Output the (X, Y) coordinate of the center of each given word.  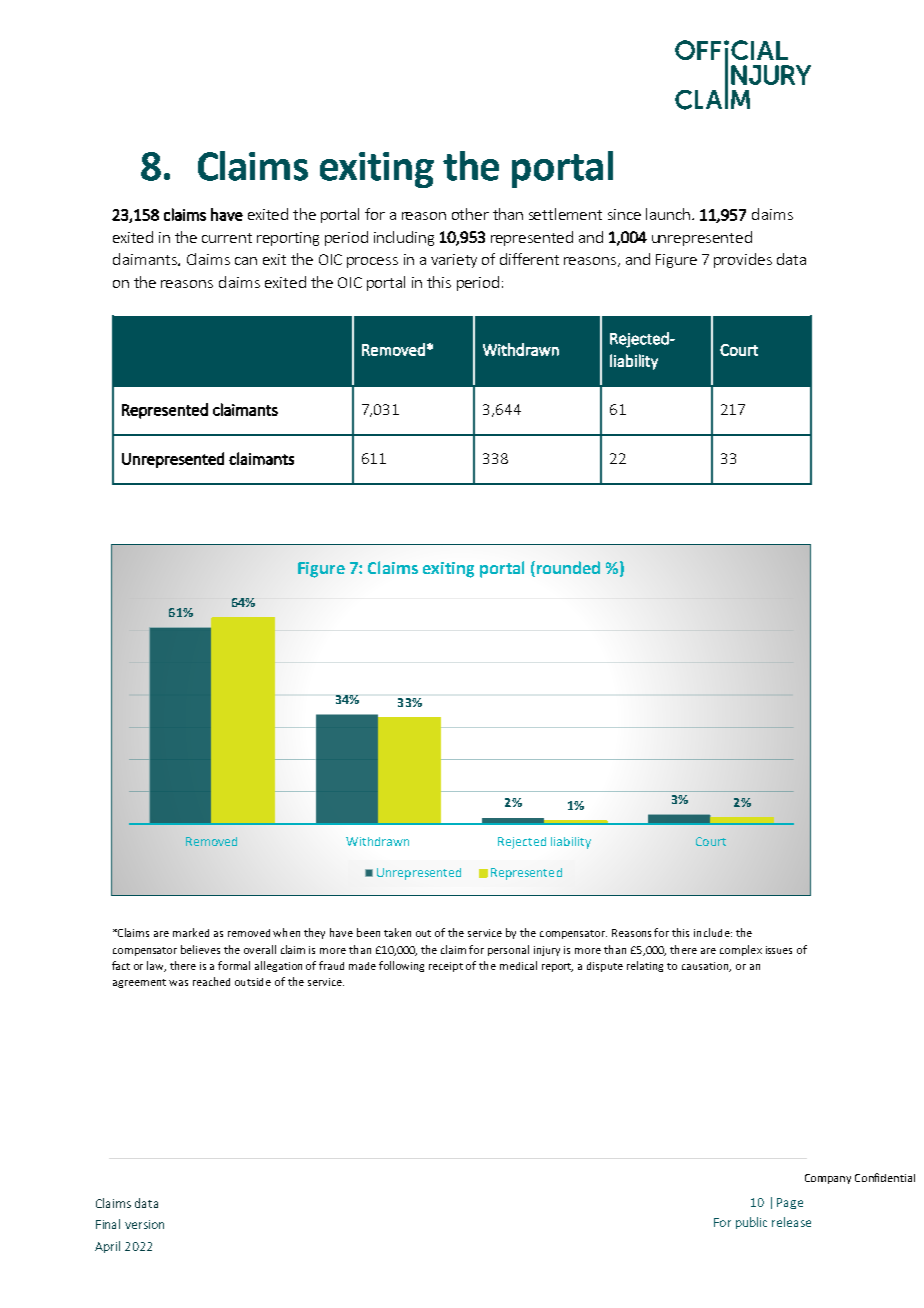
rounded (567, 567)
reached (211, 981)
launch (668, 214)
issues (779, 950)
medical (518, 965)
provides (743, 260)
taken (397, 932)
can (246, 261)
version (144, 1224)
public (751, 1223)
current (227, 238)
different (529, 259)
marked (191, 932)
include (713, 932)
